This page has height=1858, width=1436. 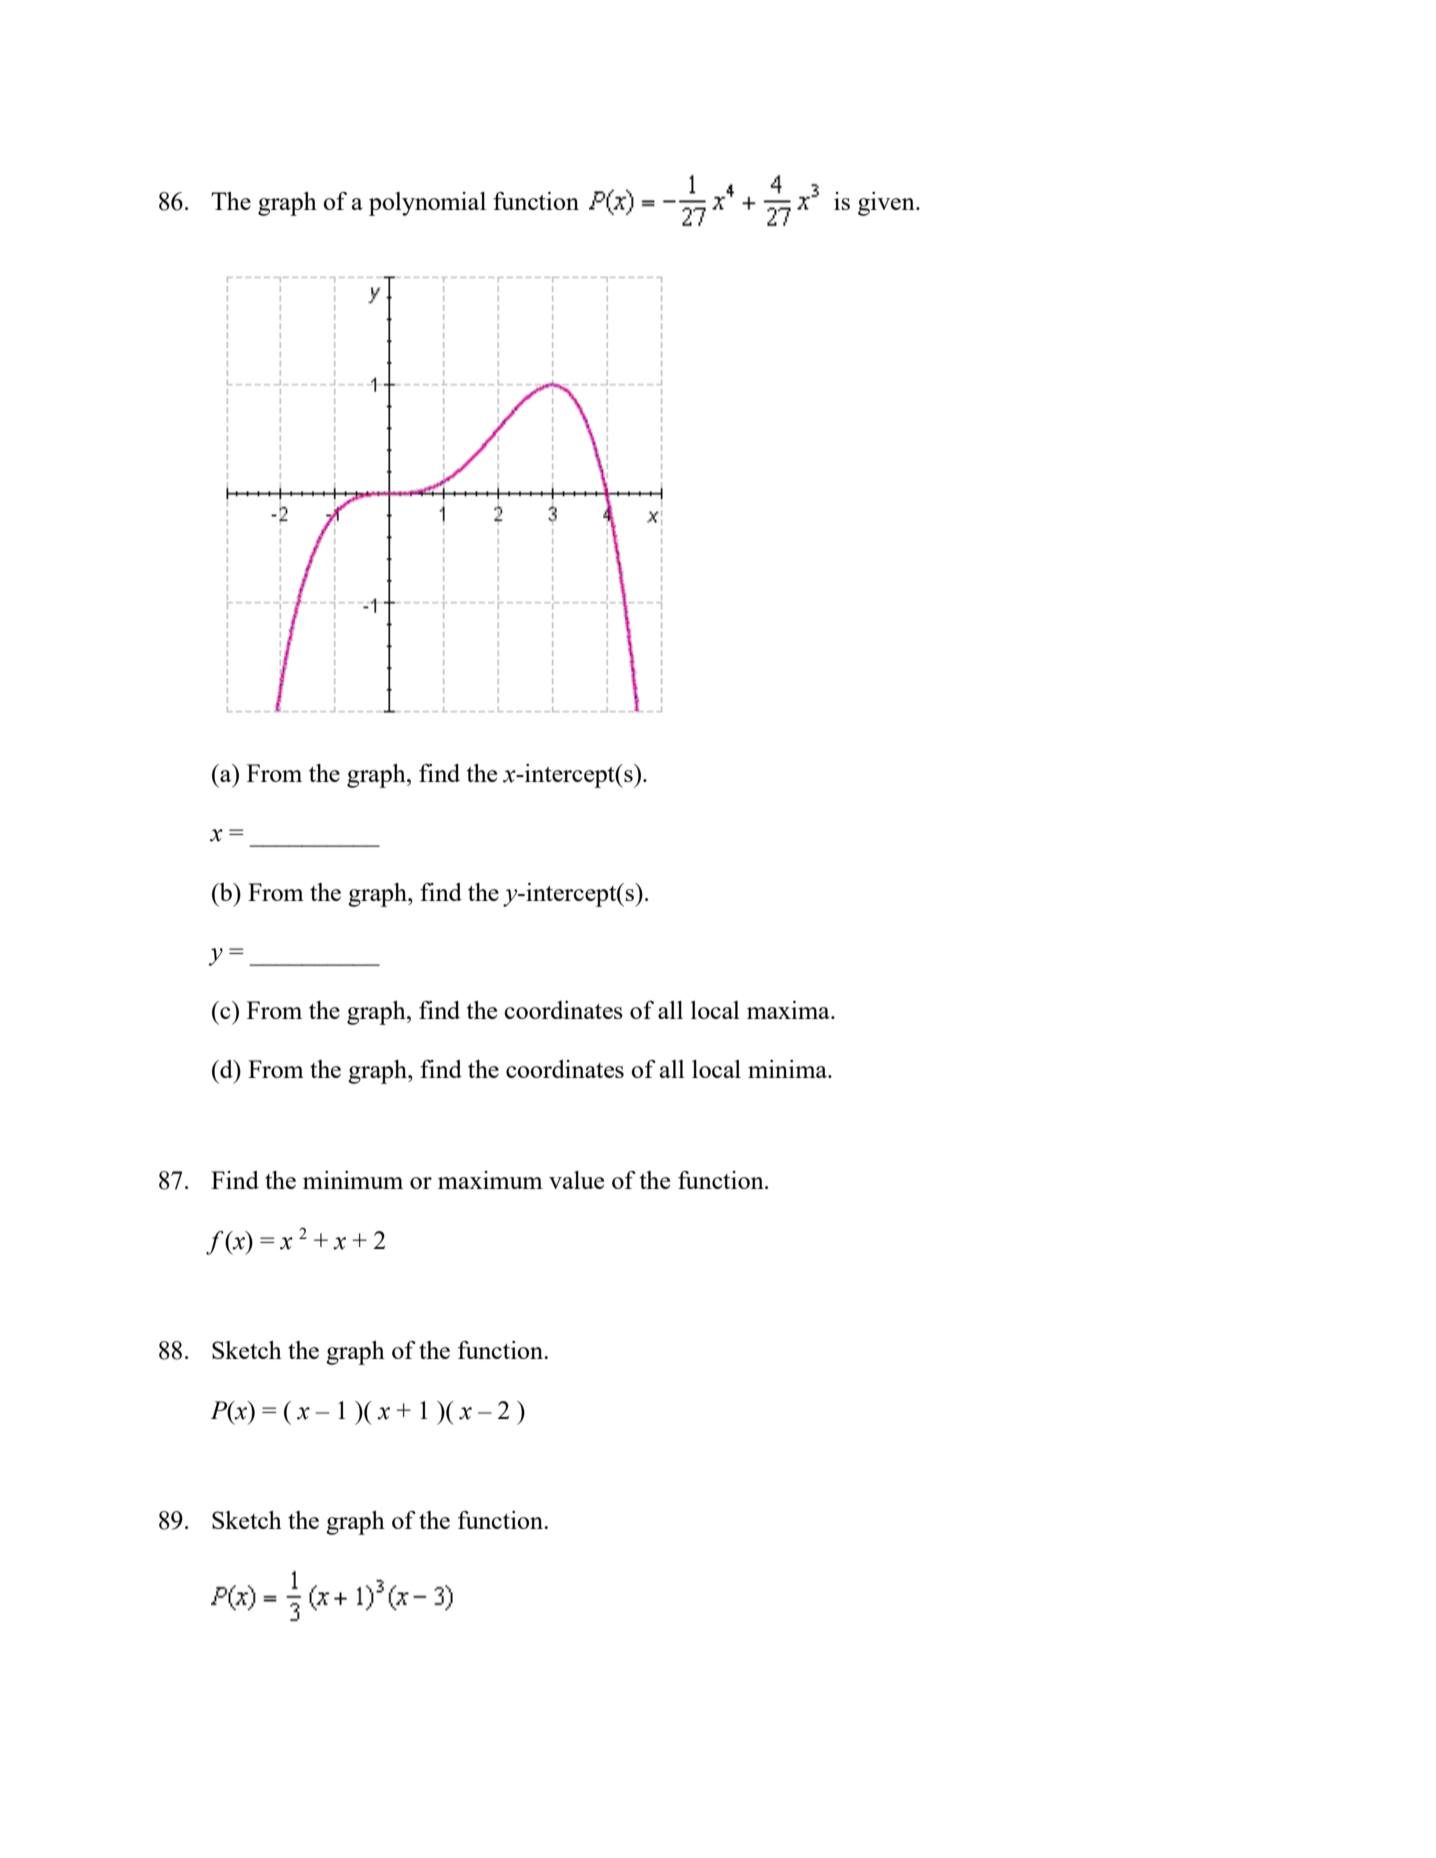 I want to click on given, so click(x=887, y=204).
